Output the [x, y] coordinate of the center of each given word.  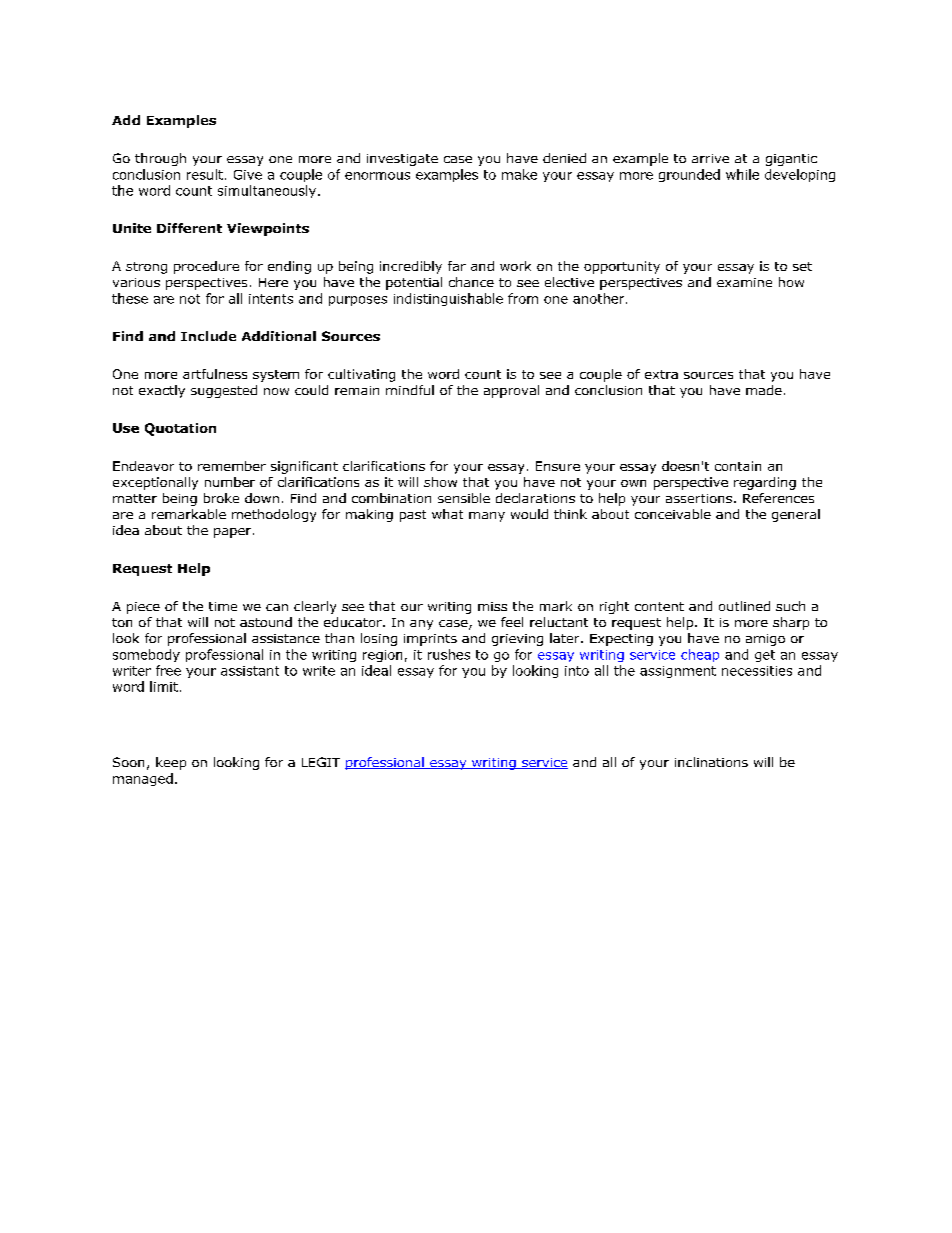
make [519, 174]
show [440, 482]
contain [738, 466]
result [206, 174]
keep [171, 763]
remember [232, 466]
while [742, 174]
